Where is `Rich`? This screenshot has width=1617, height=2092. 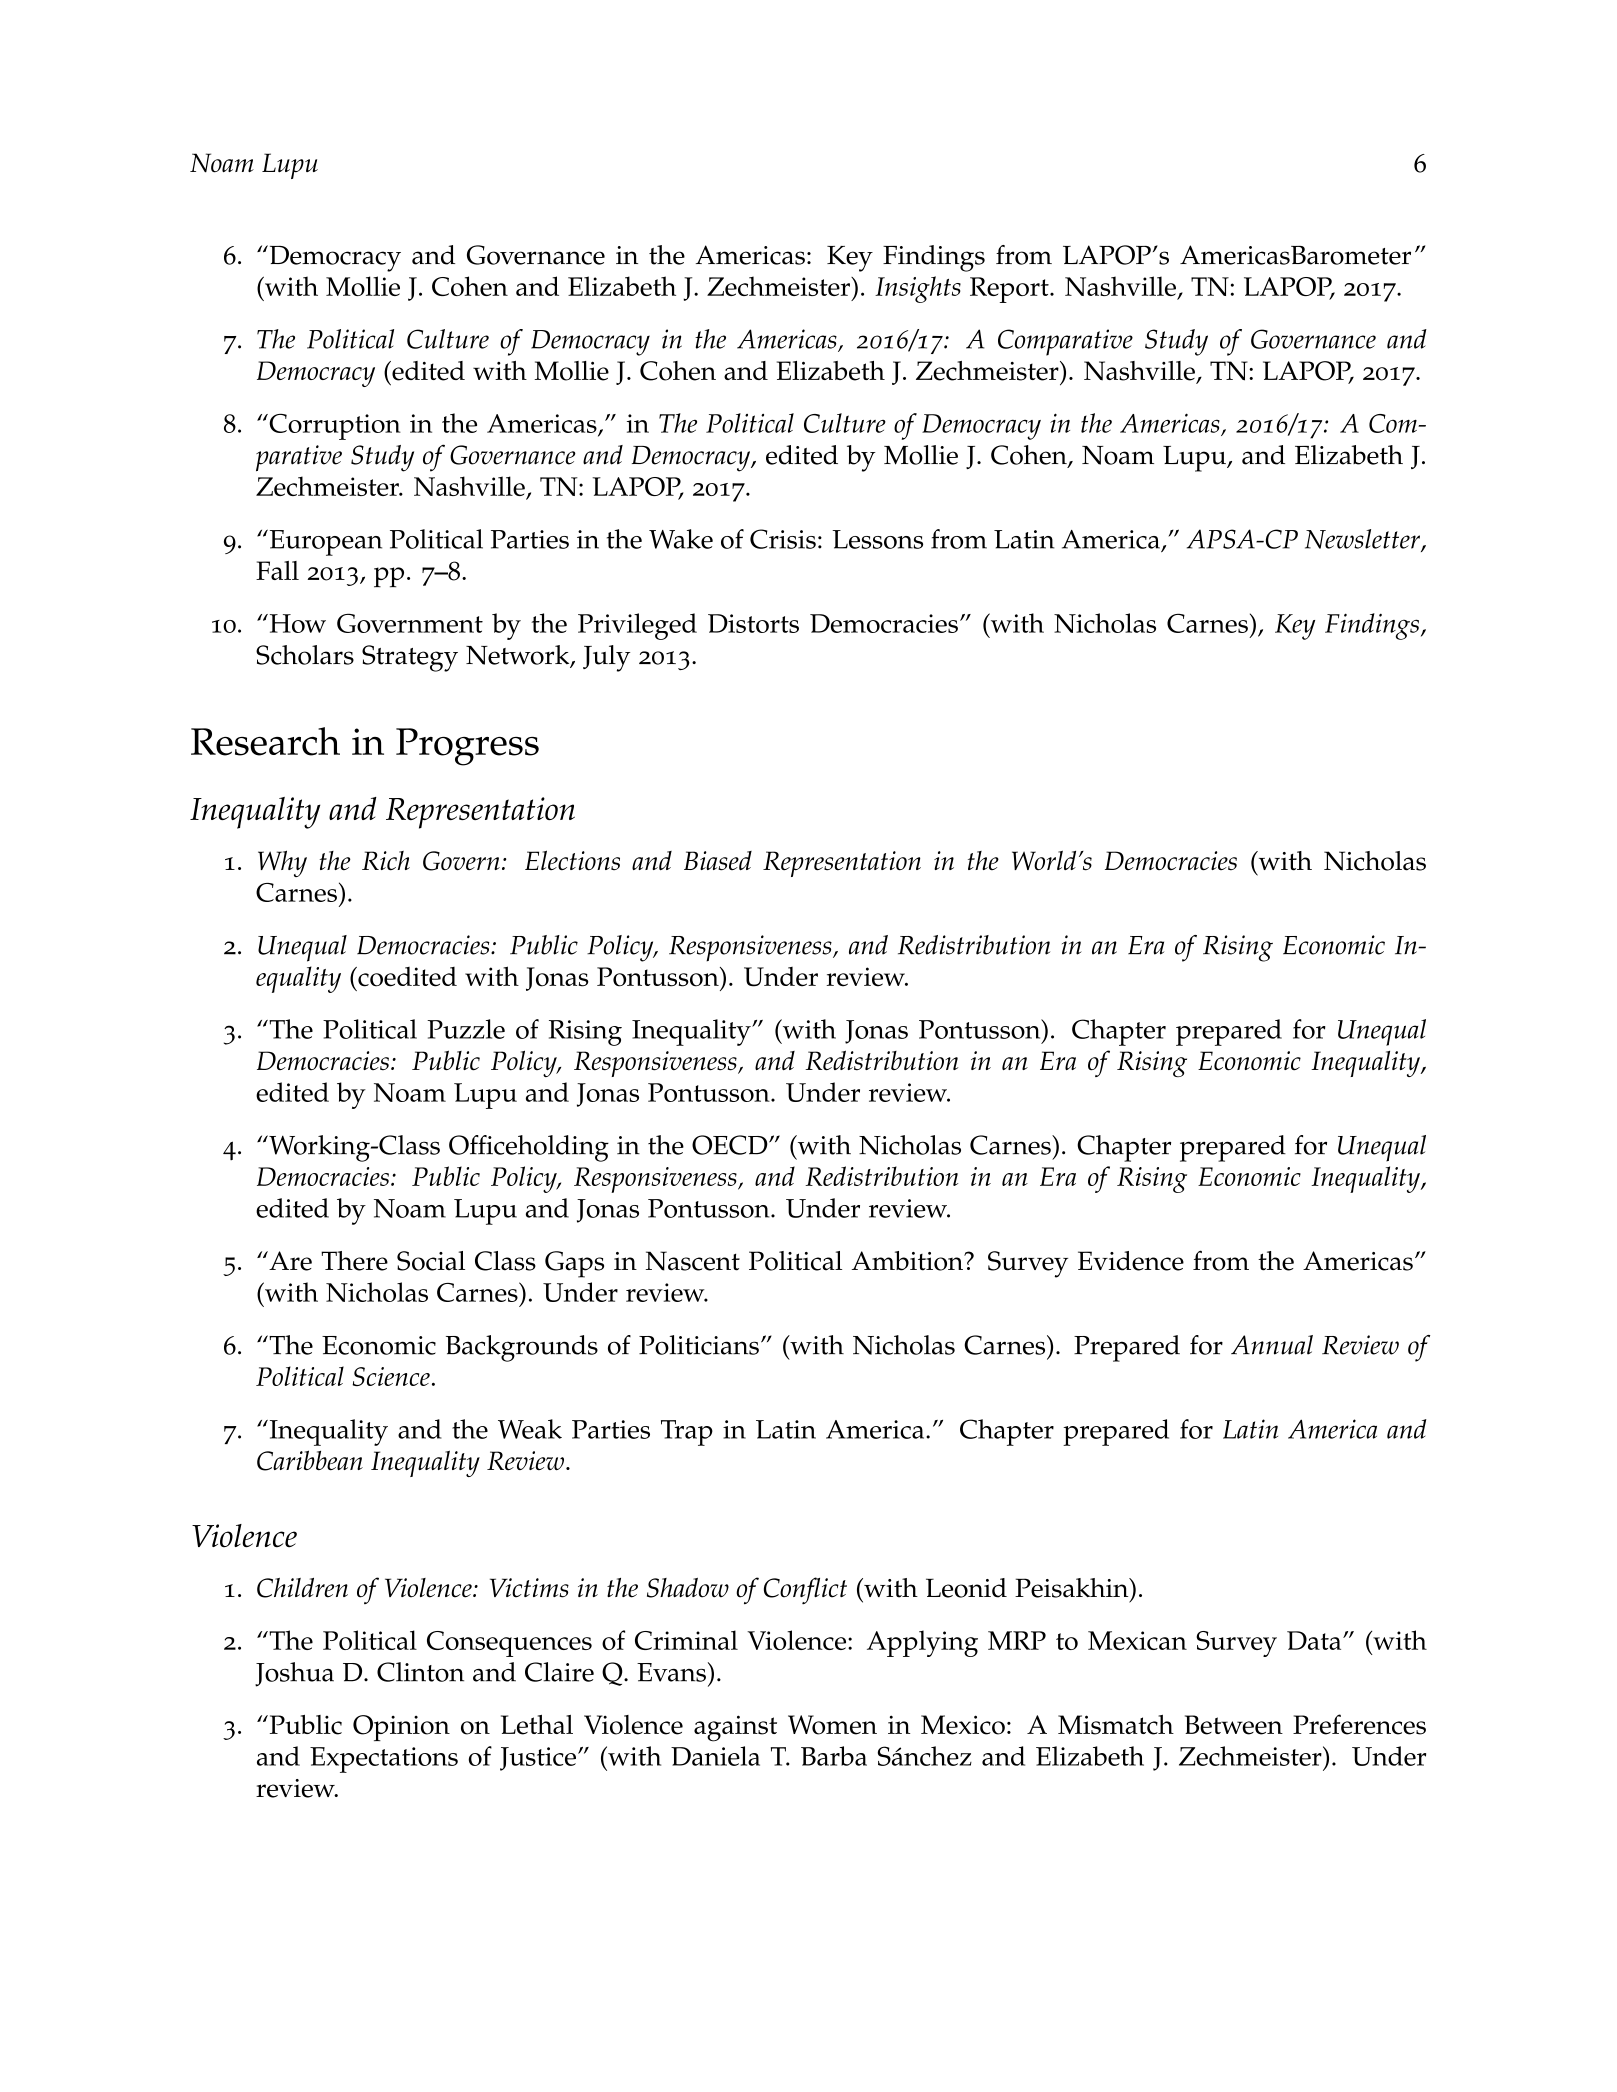 Rich is located at coordinates (386, 861).
